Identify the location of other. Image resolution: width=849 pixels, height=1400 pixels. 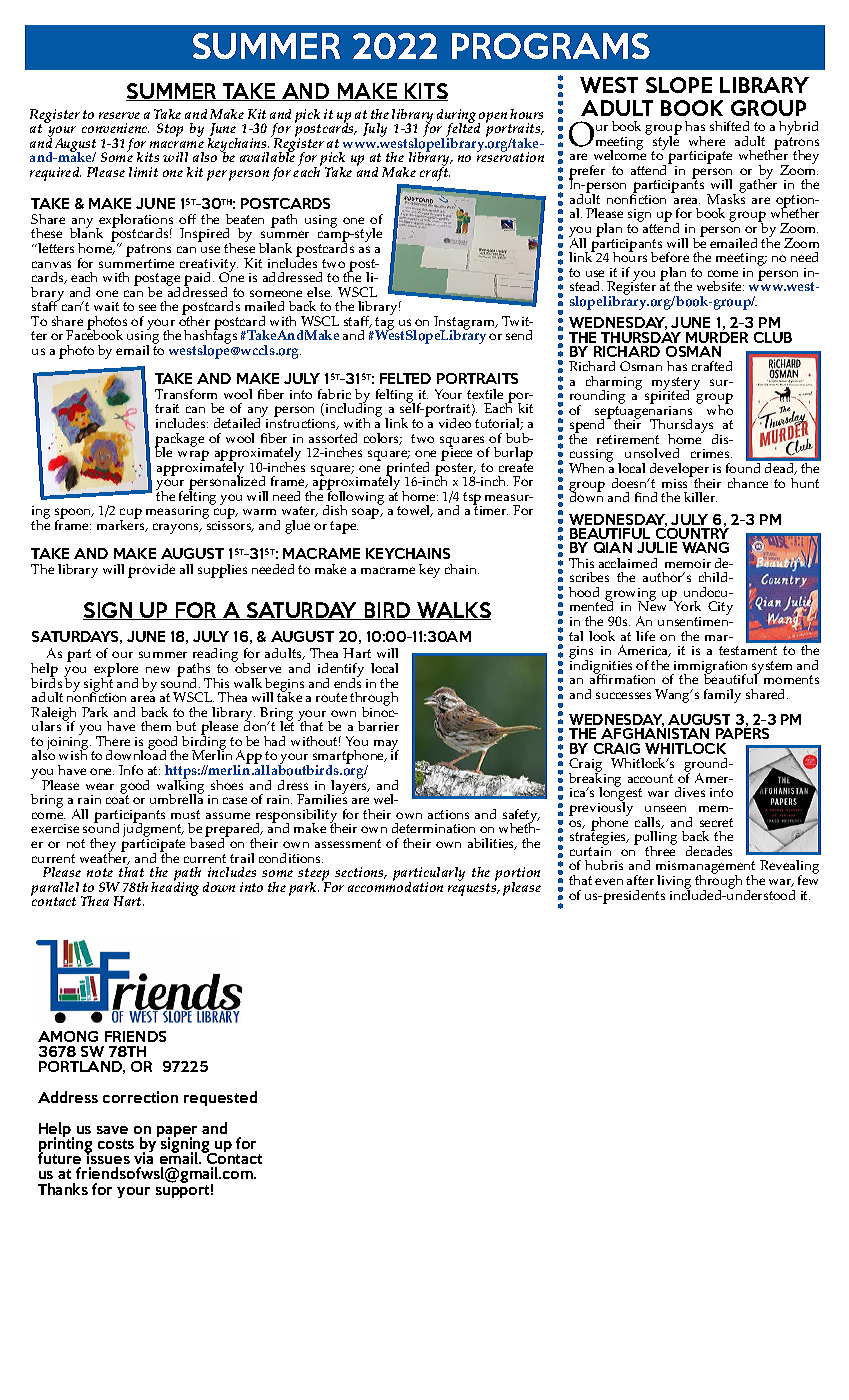
(194, 320).
